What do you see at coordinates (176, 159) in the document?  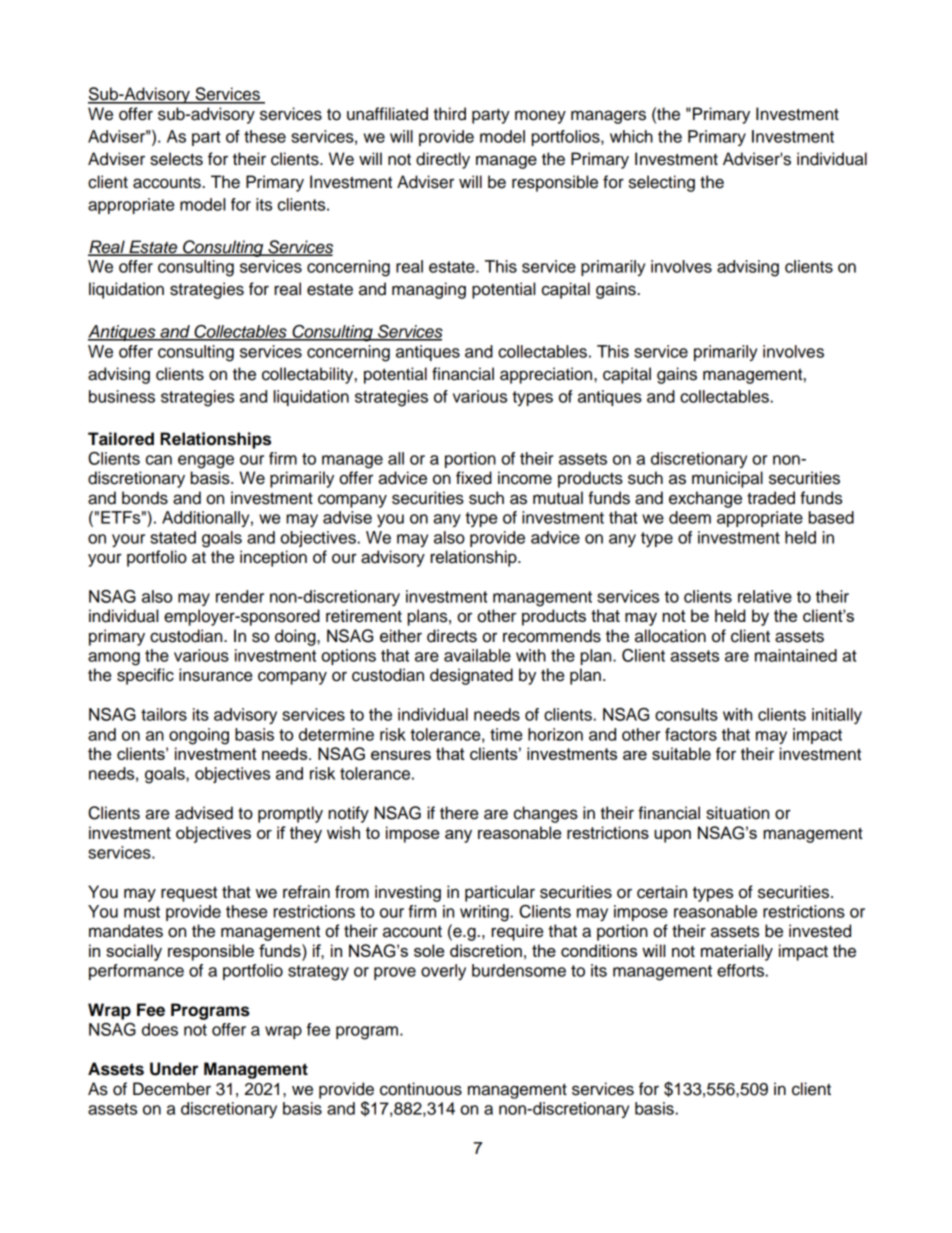 I see `selects` at bounding box center [176, 159].
